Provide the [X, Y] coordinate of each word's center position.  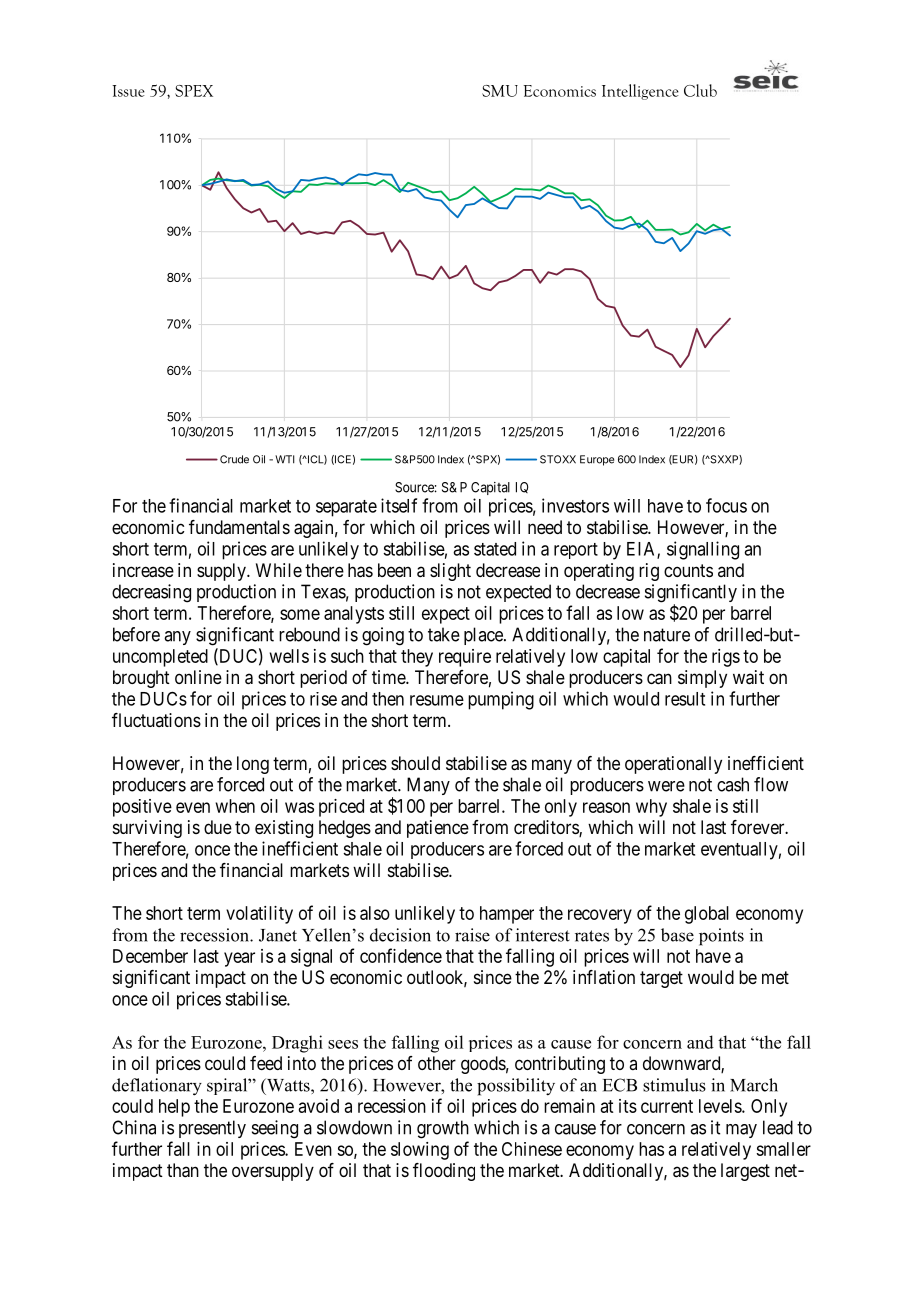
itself [399, 505]
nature [667, 635]
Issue [128, 91]
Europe [597, 460]
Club [700, 90]
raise [472, 935]
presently [212, 1129]
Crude [234, 459]
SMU [500, 91]
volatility [259, 915]
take [444, 634]
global [707, 915]
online [198, 677]
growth [443, 1129]
